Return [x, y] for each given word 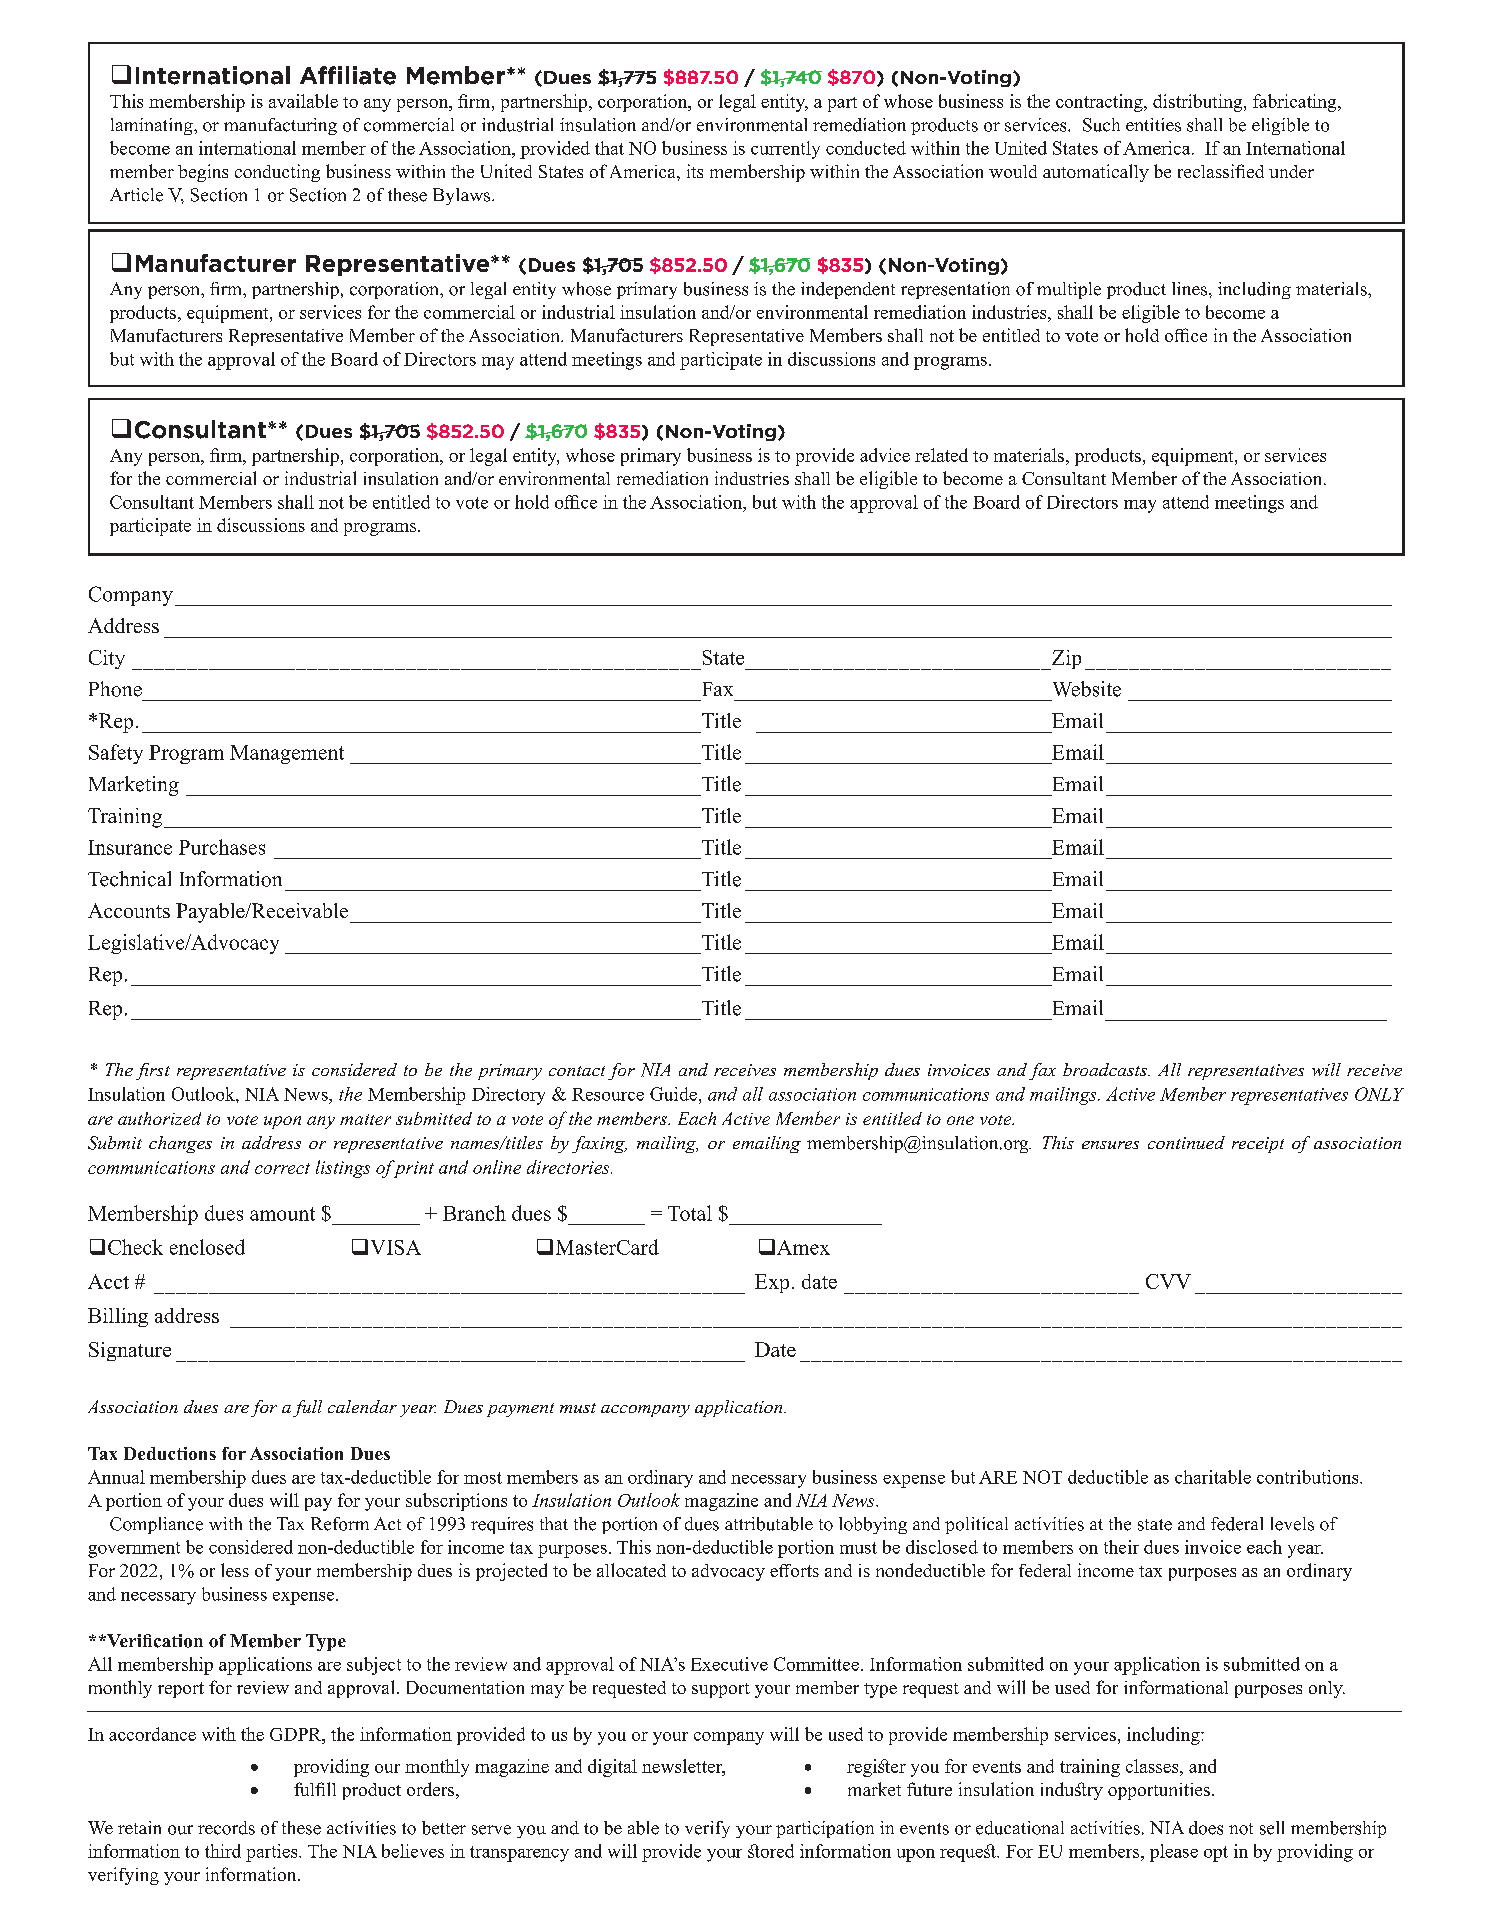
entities [1153, 125]
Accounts [129, 910]
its [695, 171]
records [226, 1828]
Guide [673, 1094]
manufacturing [280, 126]
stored [771, 1851]
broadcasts [1106, 1069]
